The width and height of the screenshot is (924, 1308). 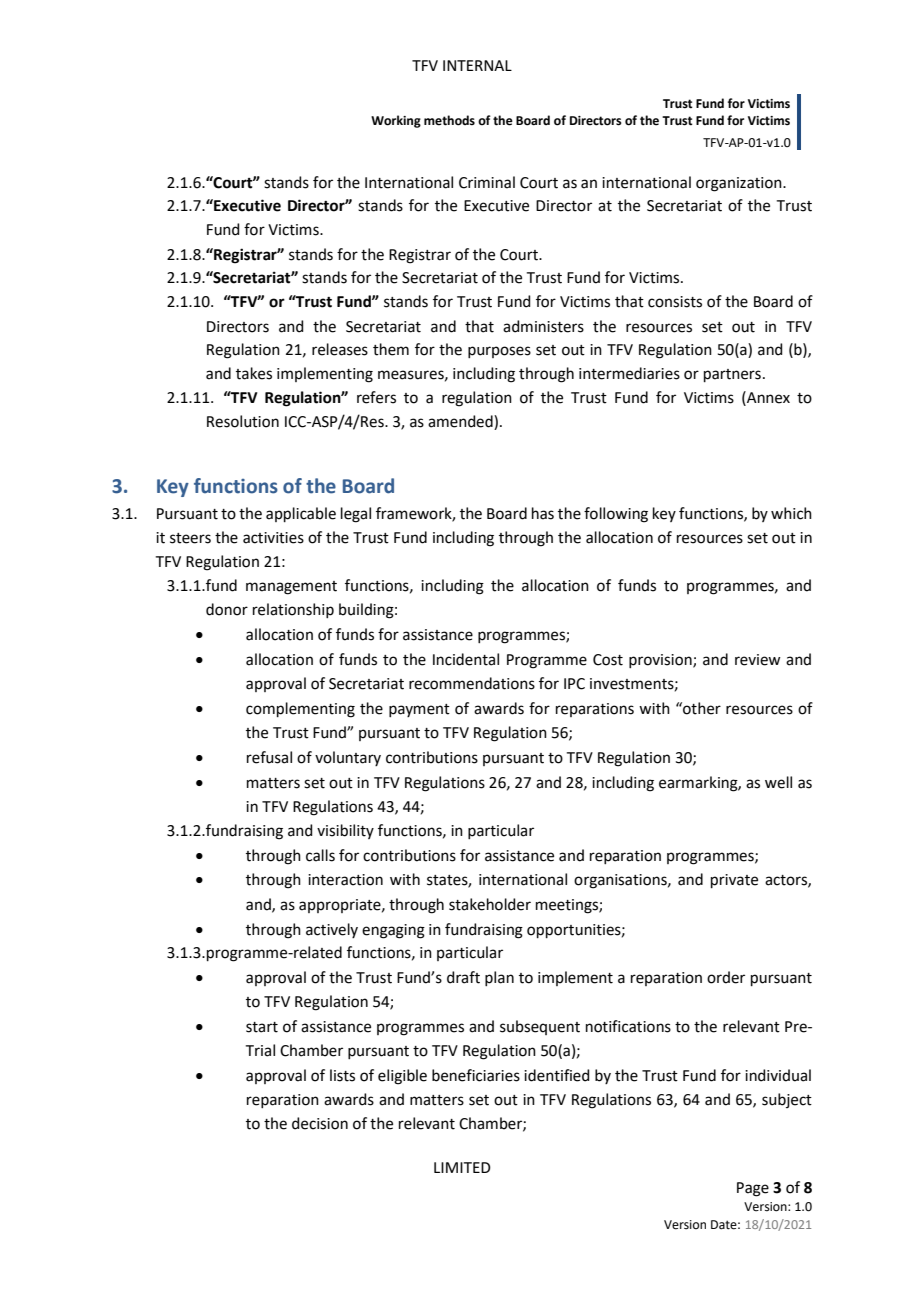 I want to click on calls, so click(x=320, y=855).
